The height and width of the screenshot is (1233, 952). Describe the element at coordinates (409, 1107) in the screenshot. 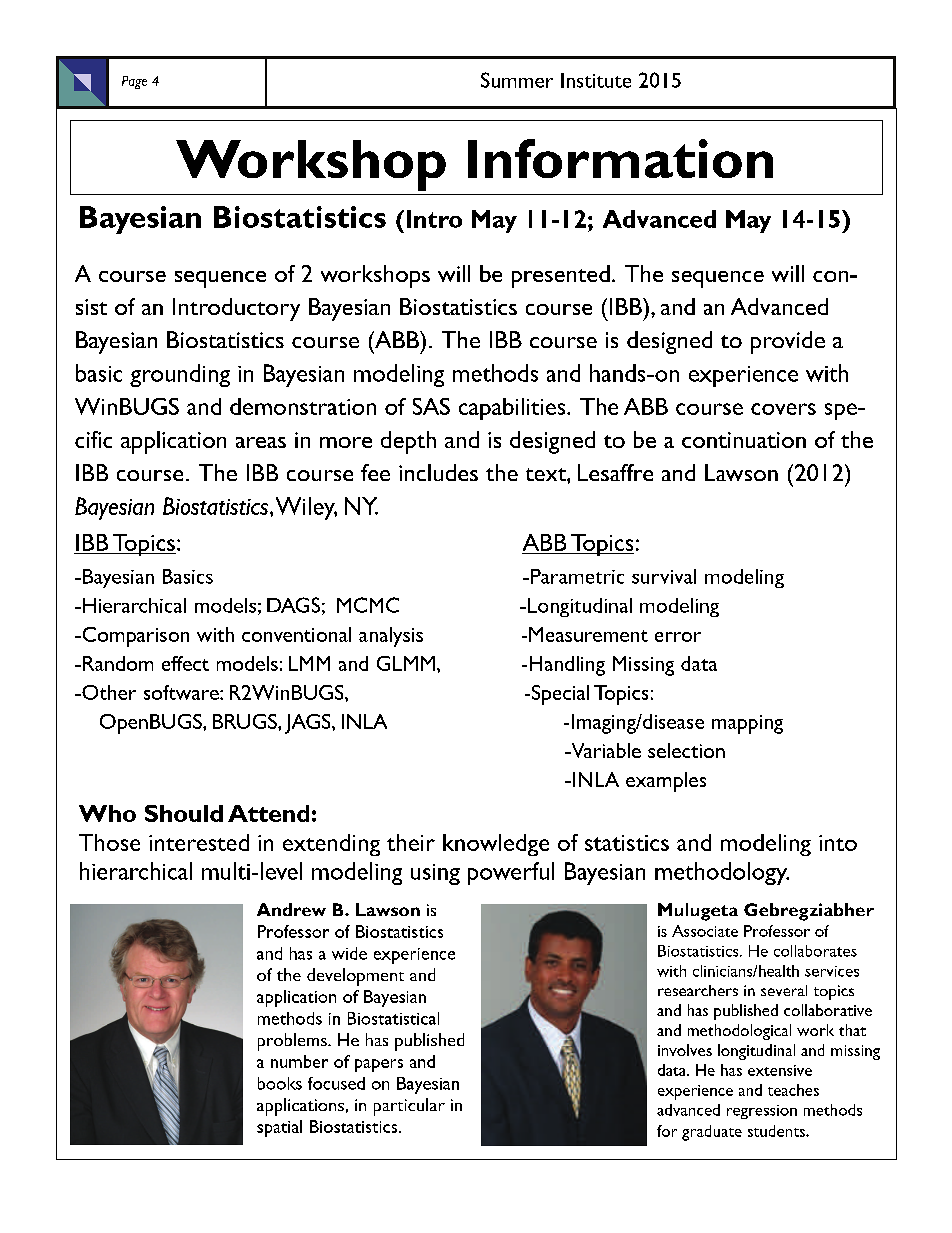

I see `particular` at that location.
